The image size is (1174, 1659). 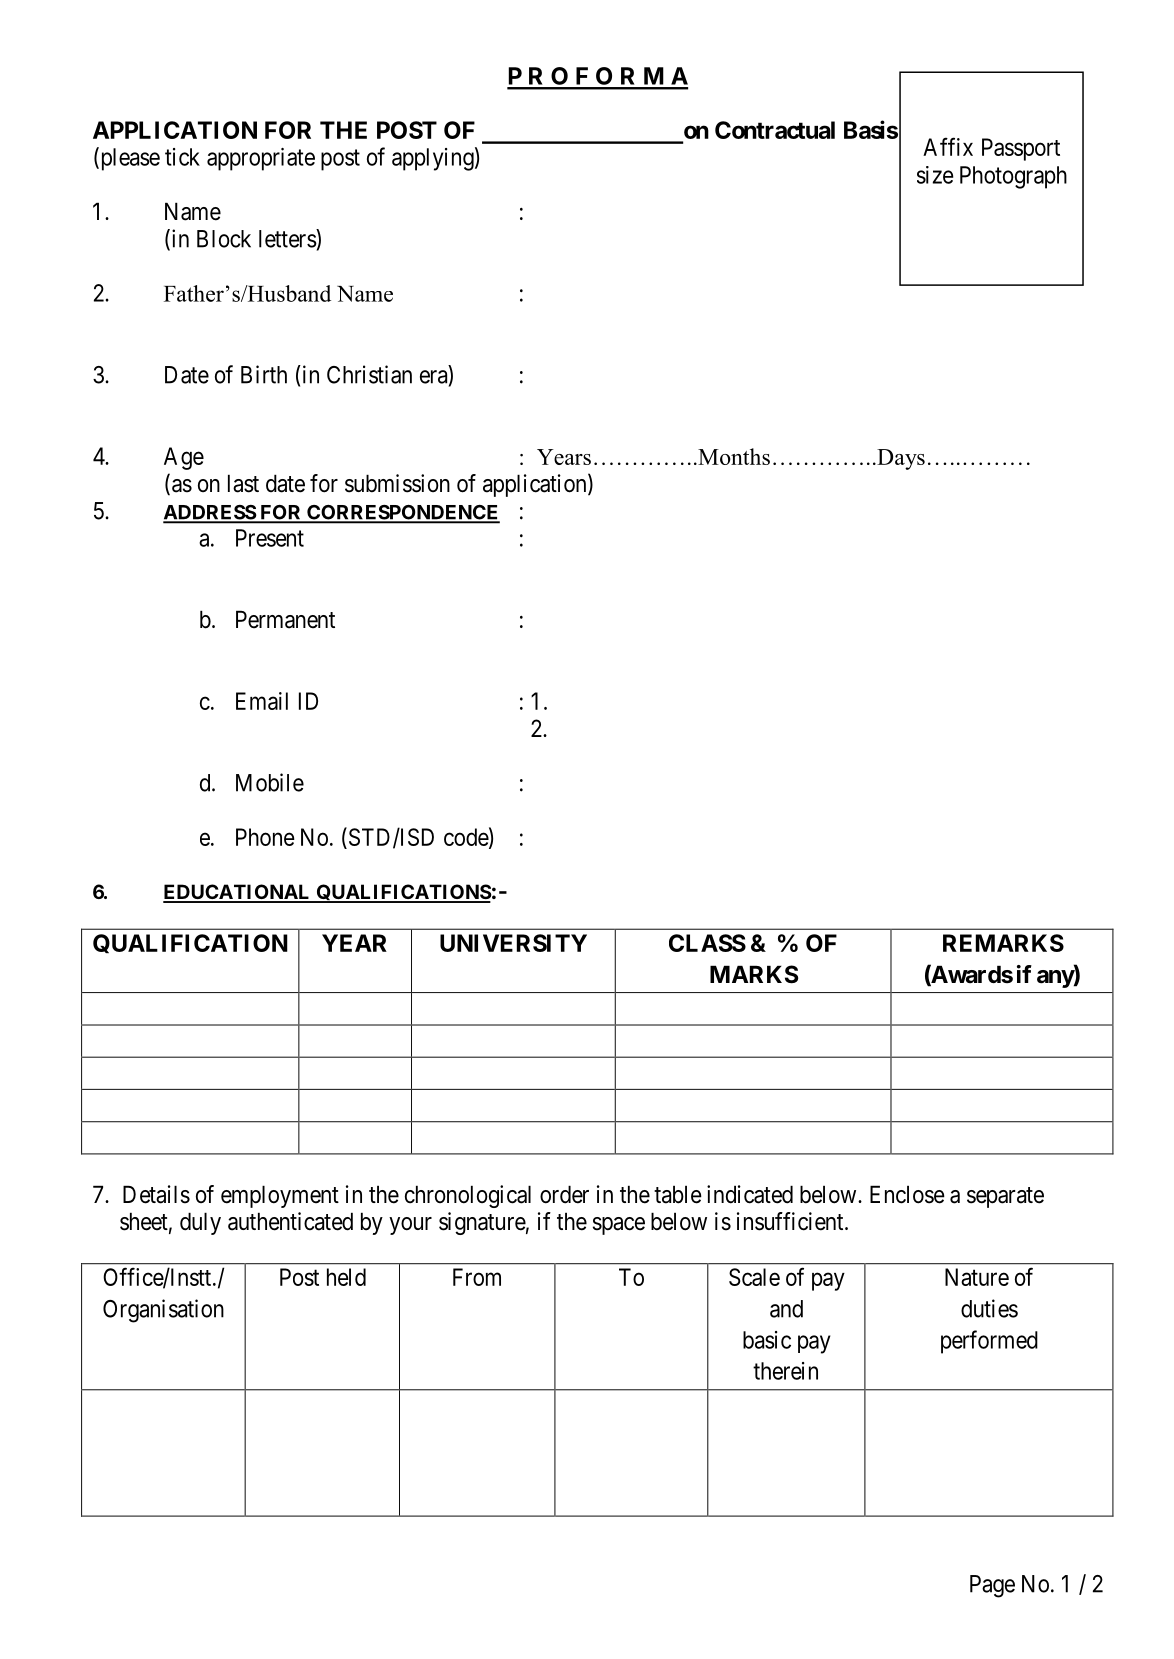 What do you see at coordinates (785, 1371) in the page?
I see `therein` at bounding box center [785, 1371].
